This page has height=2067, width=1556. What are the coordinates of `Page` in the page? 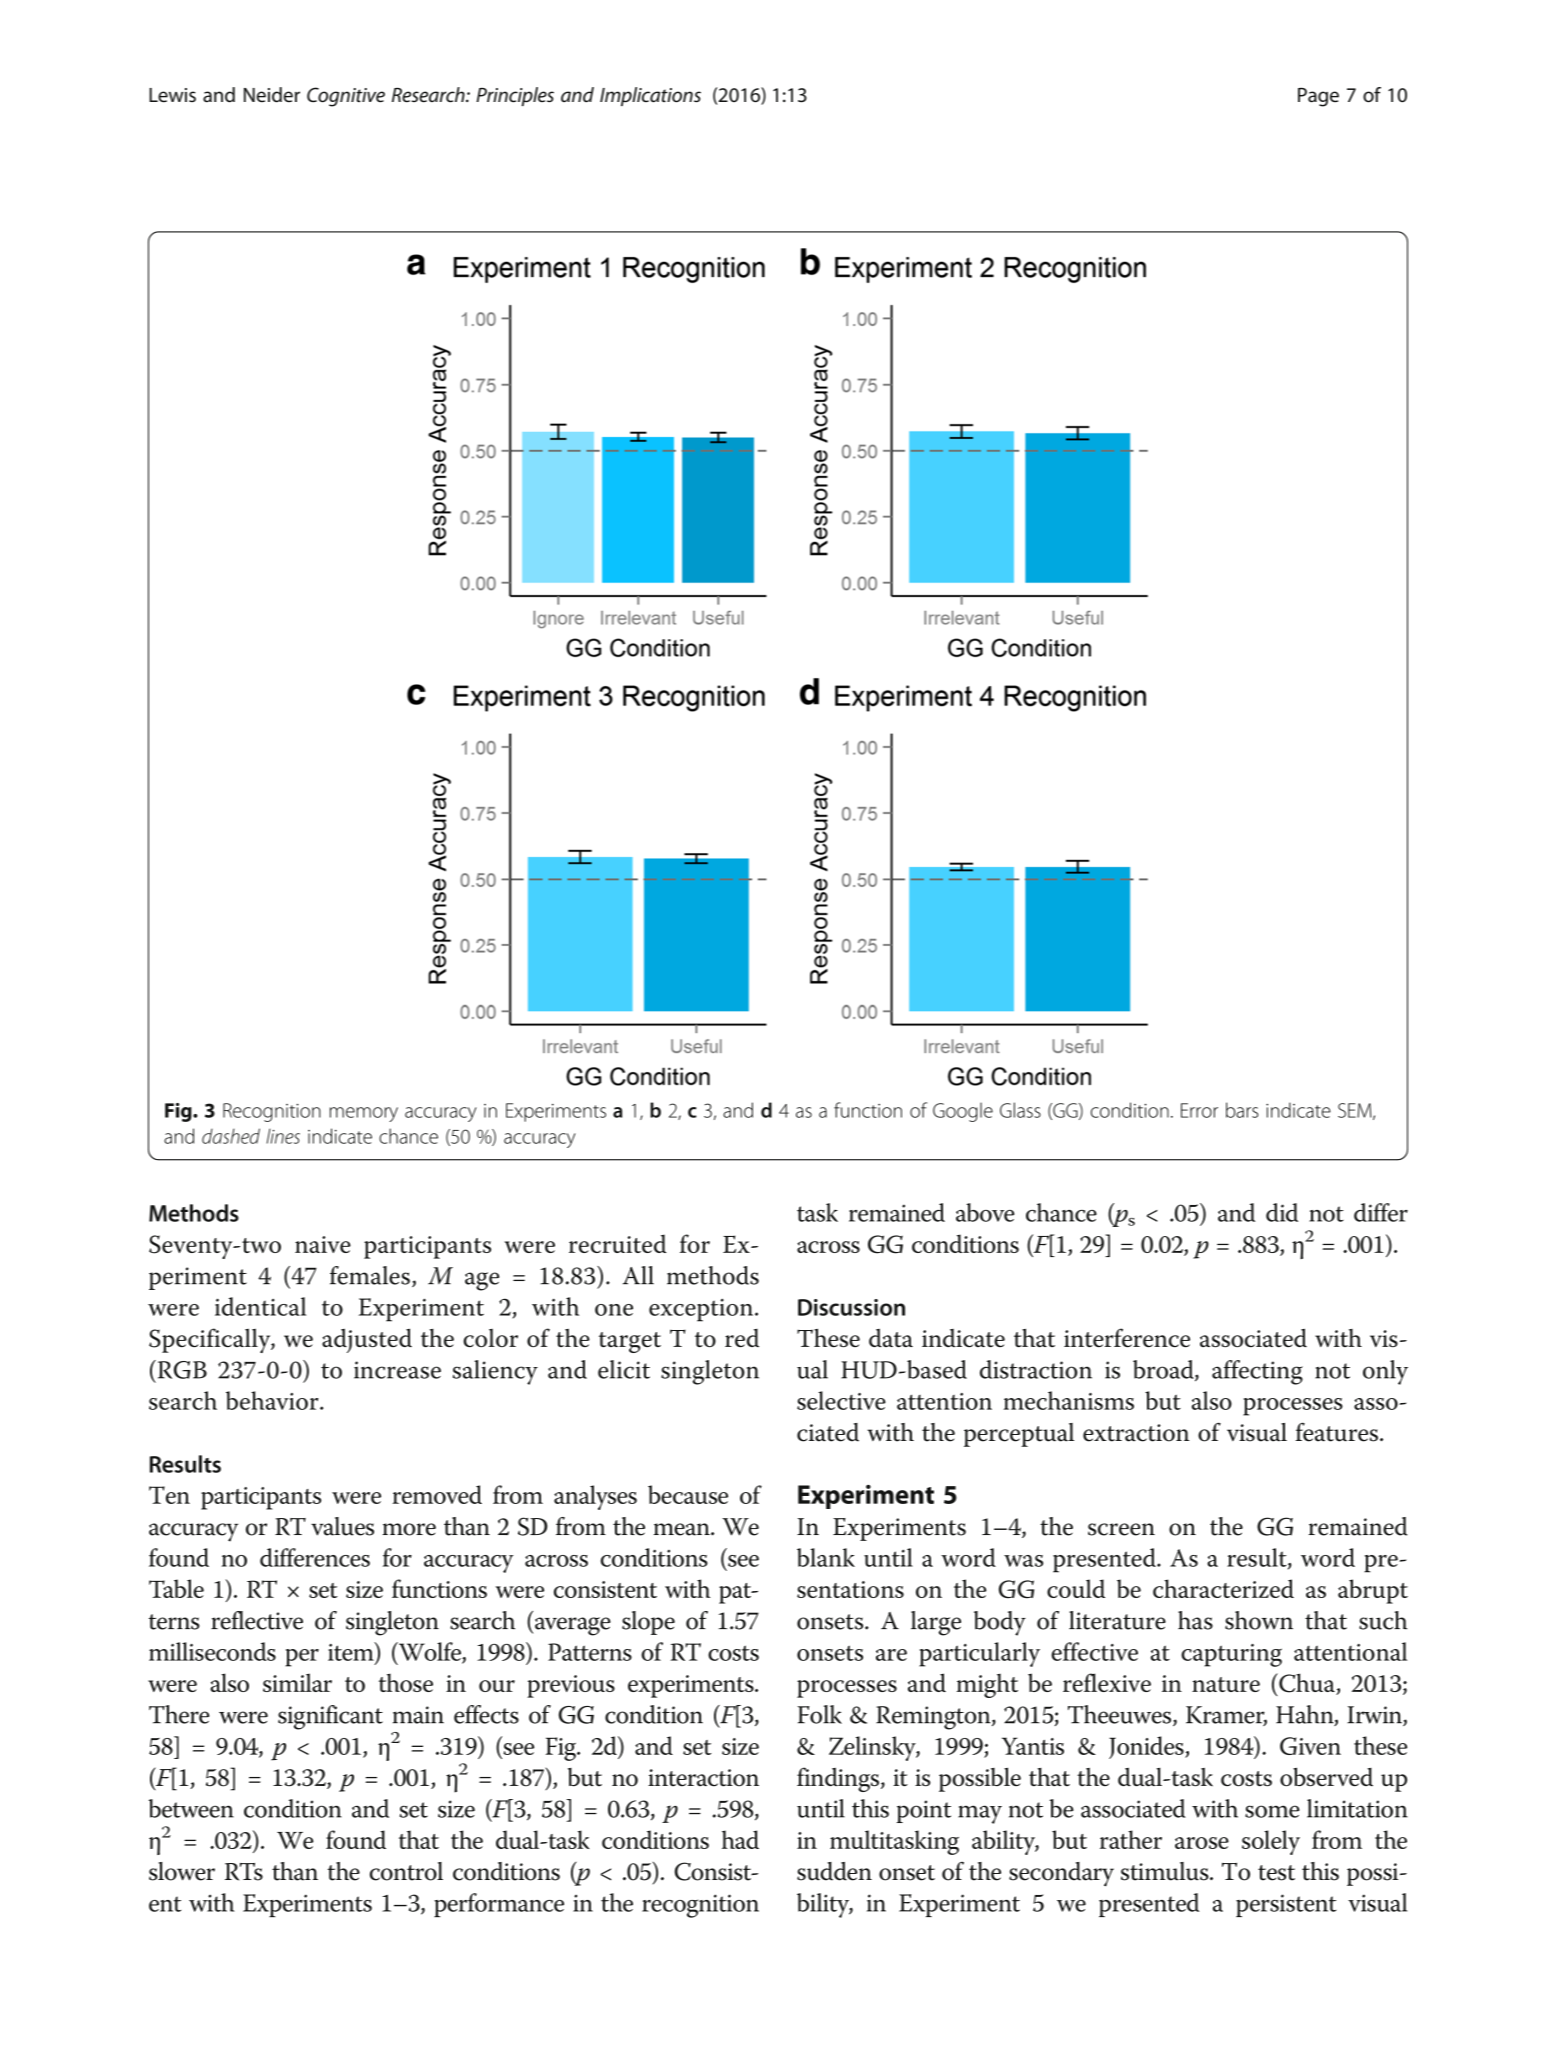 It's located at (1318, 97).
